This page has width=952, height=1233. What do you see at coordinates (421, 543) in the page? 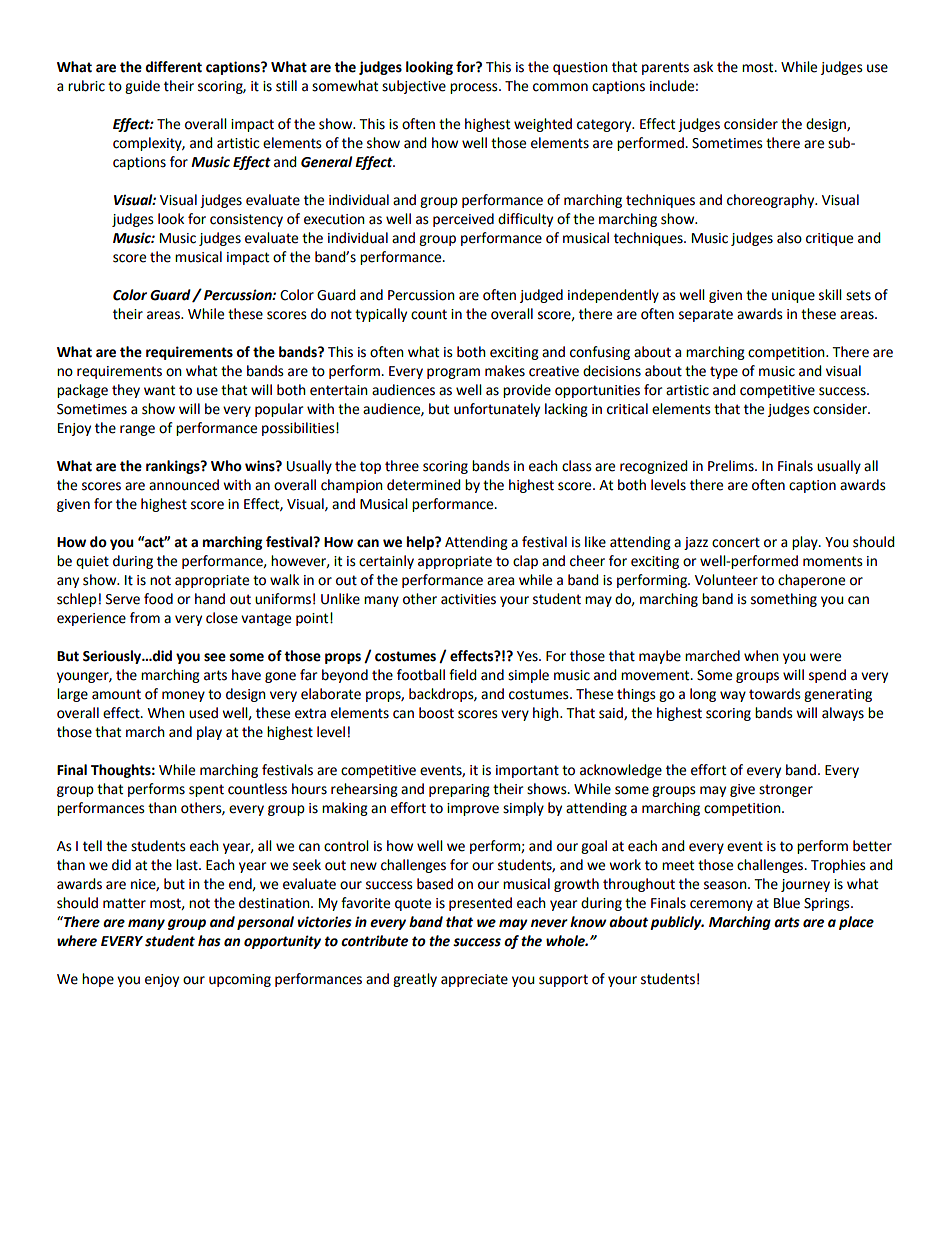
I see `help` at bounding box center [421, 543].
